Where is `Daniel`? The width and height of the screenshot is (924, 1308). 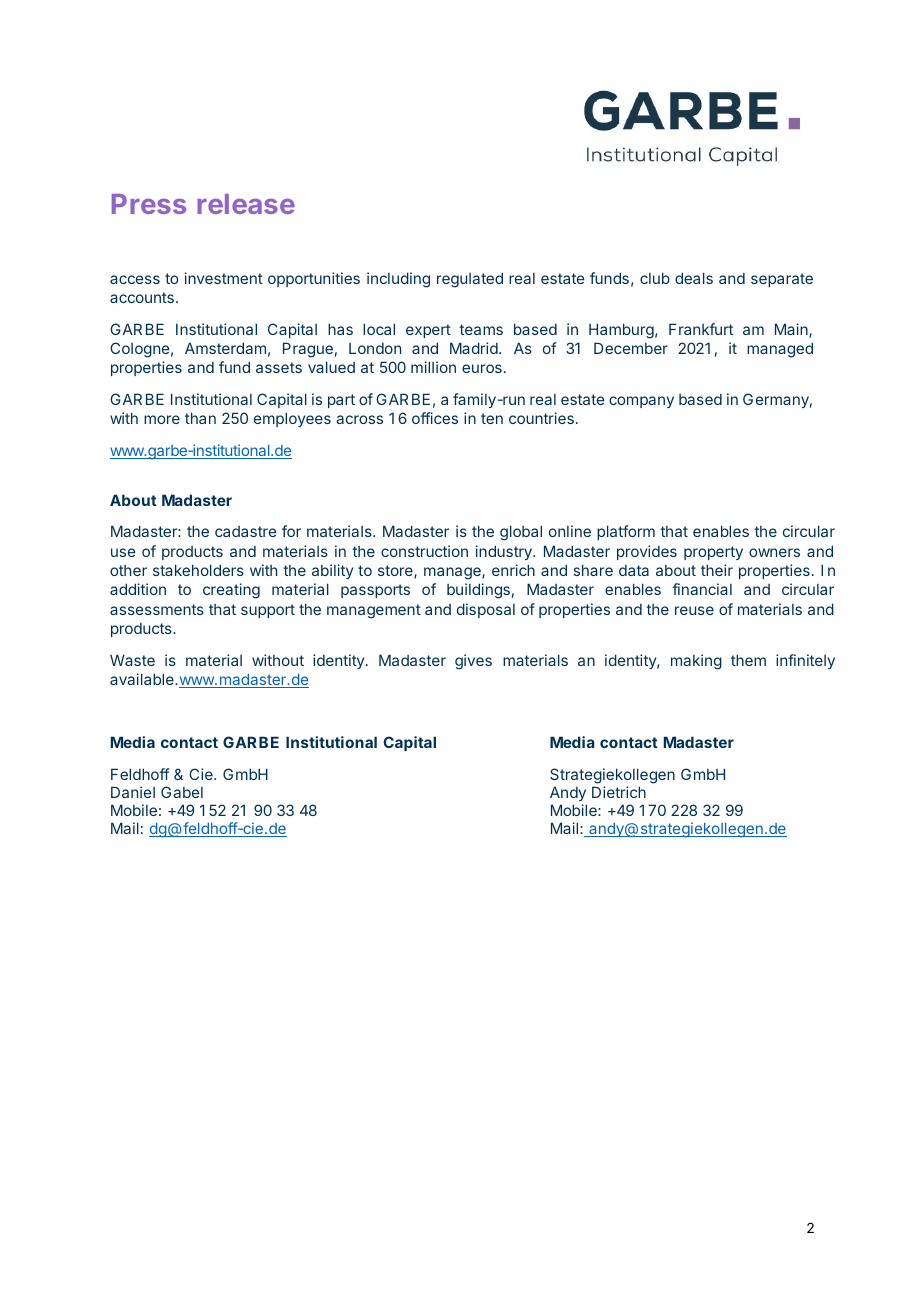
Daniel is located at coordinates (133, 792).
